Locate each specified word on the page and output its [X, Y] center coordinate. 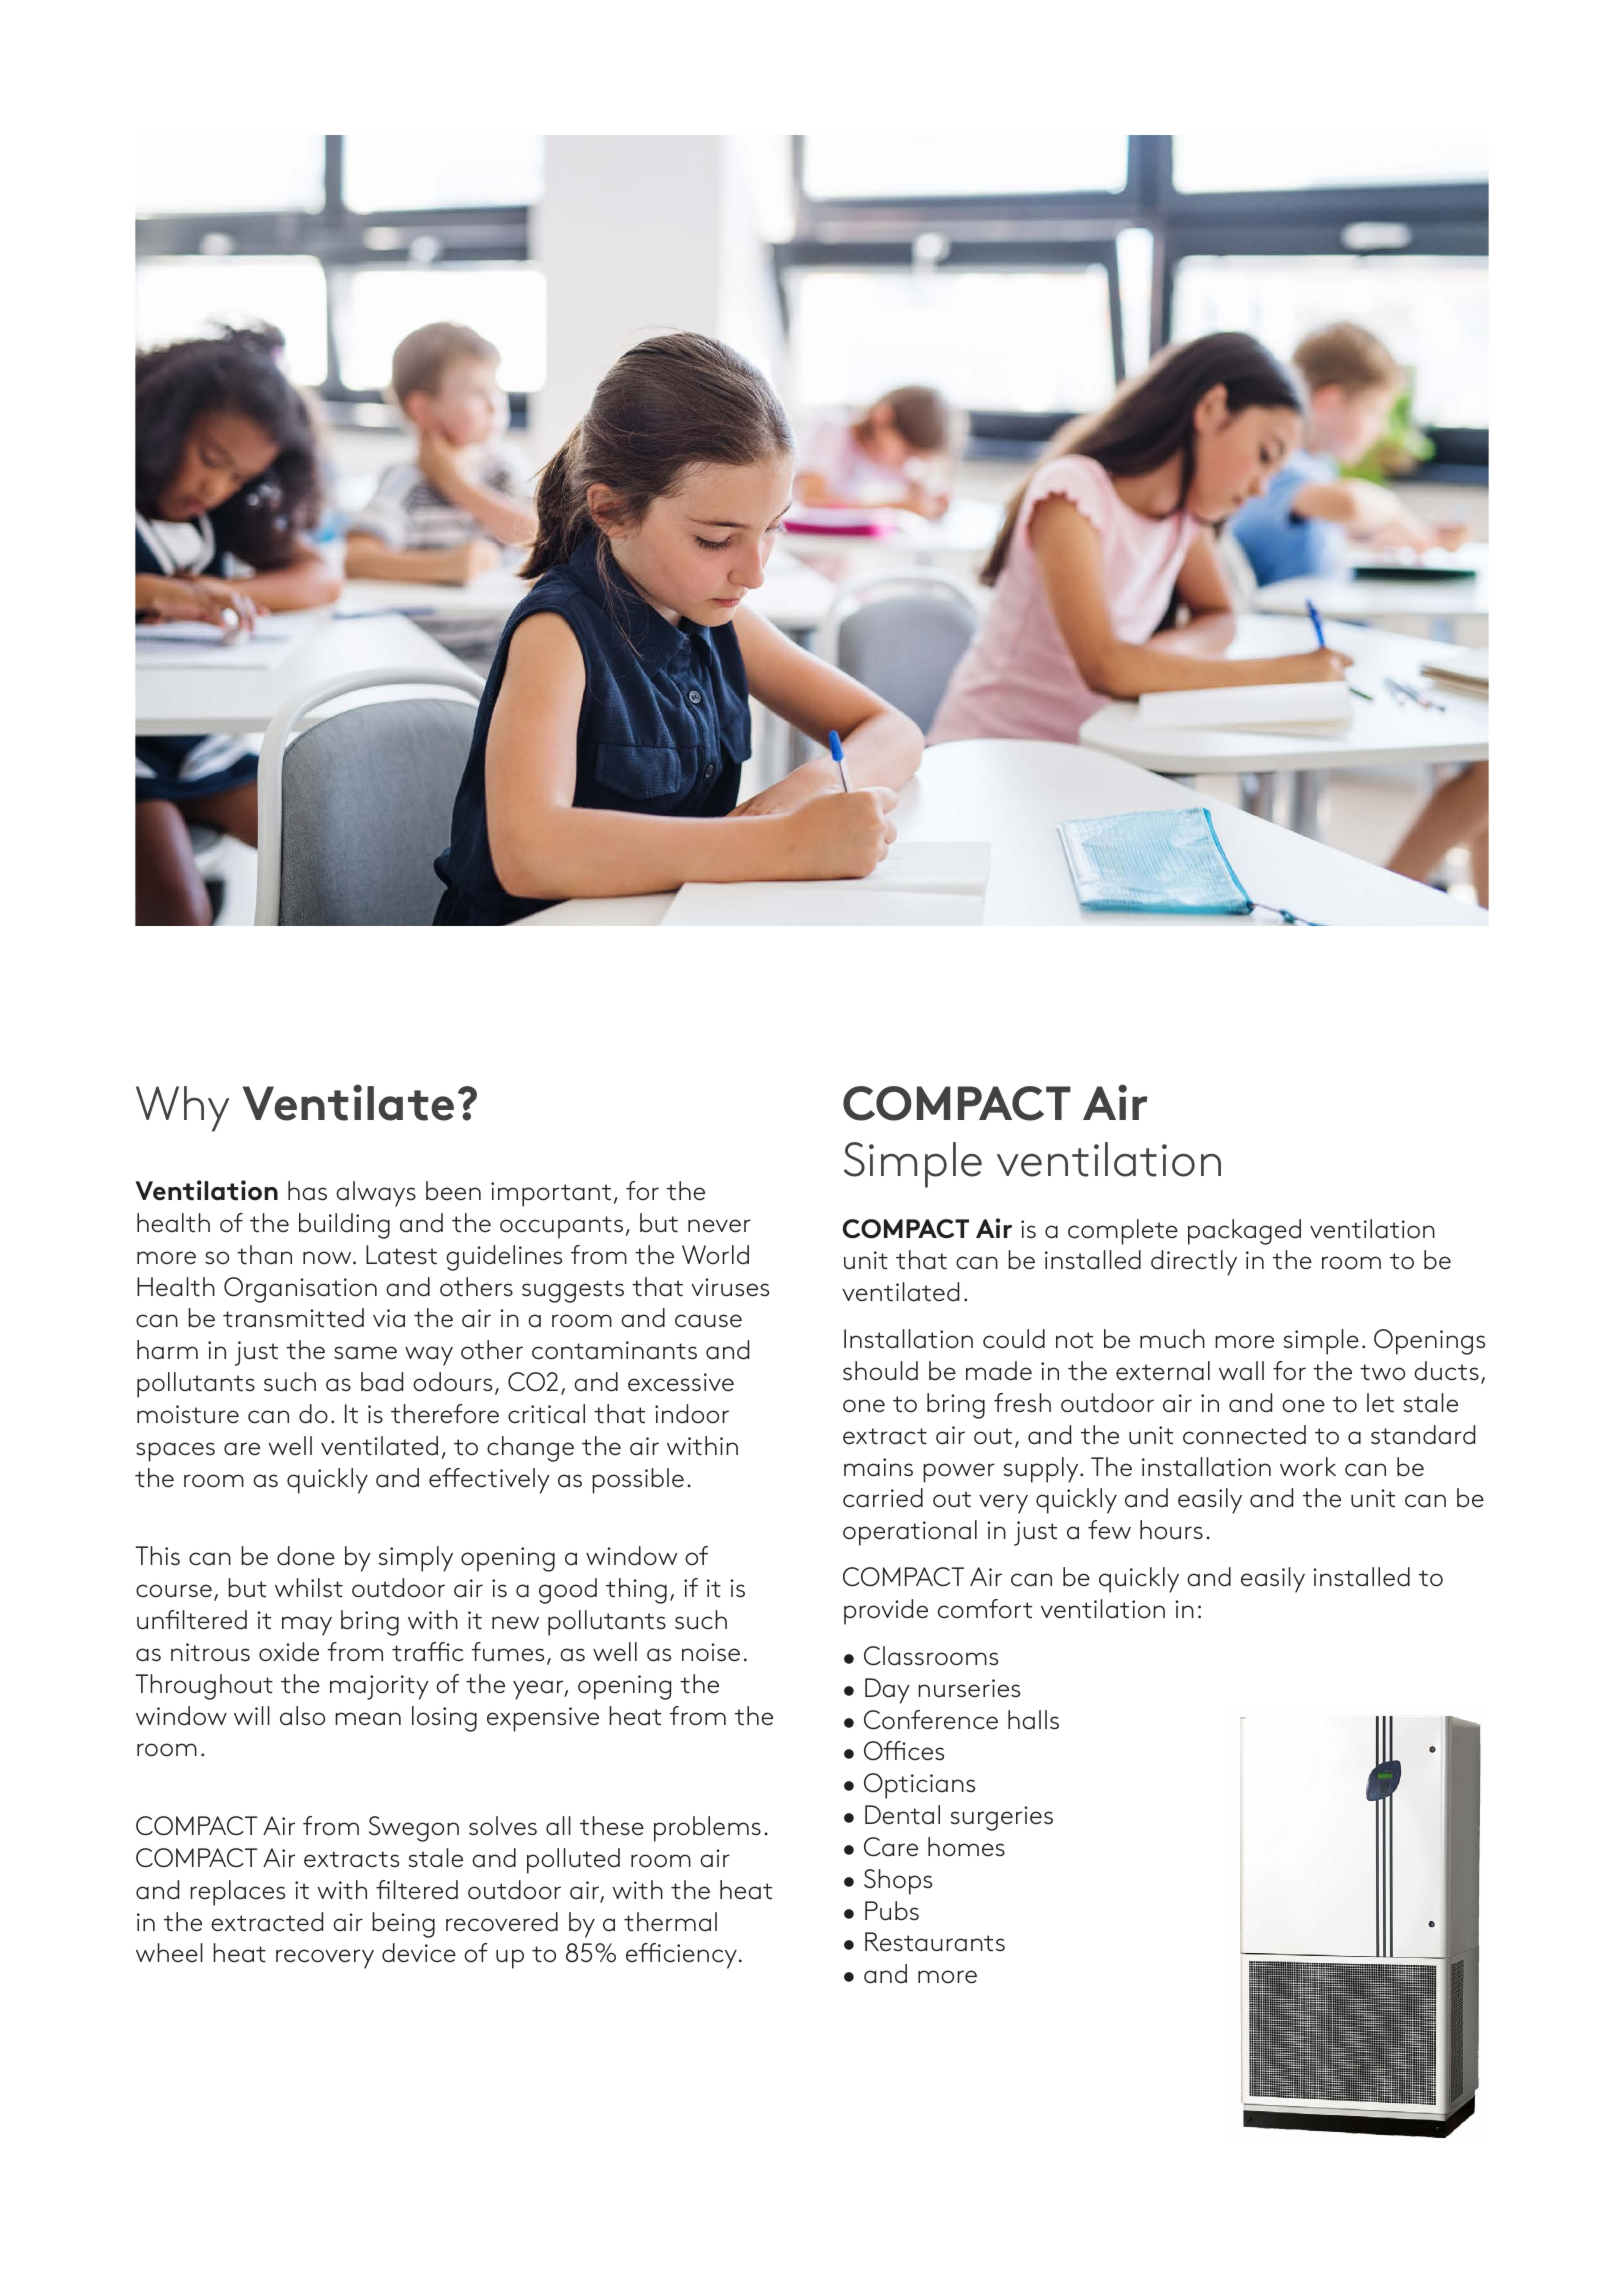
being [403, 1925]
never [719, 1226]
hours [1171, 1530]
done [306, 1556]
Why [183, 1109]
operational [910, 1533]
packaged [1244, 1232]
